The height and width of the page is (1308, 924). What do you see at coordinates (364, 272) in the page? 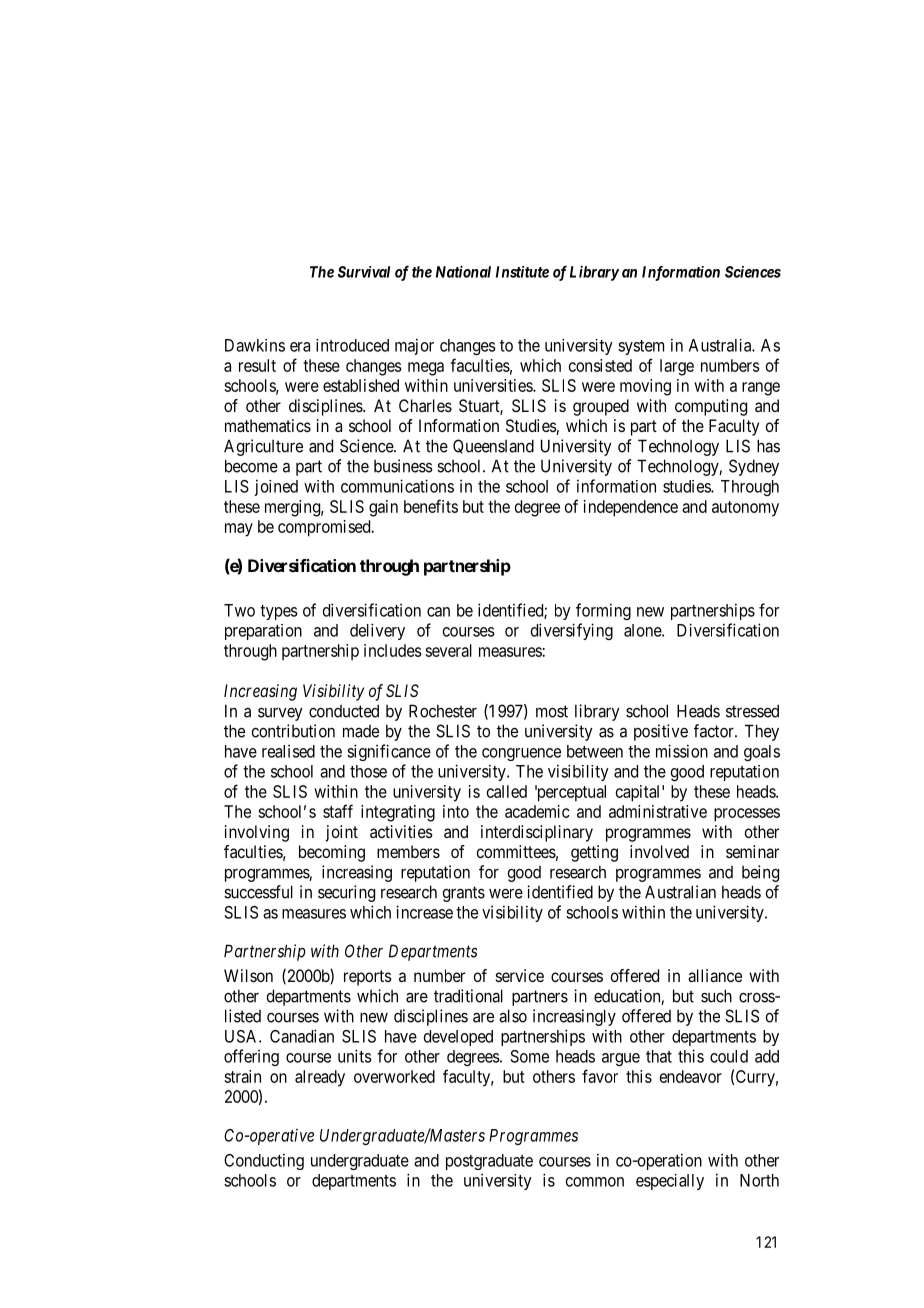
I see `Survival` at bounding box center [364, 272].
